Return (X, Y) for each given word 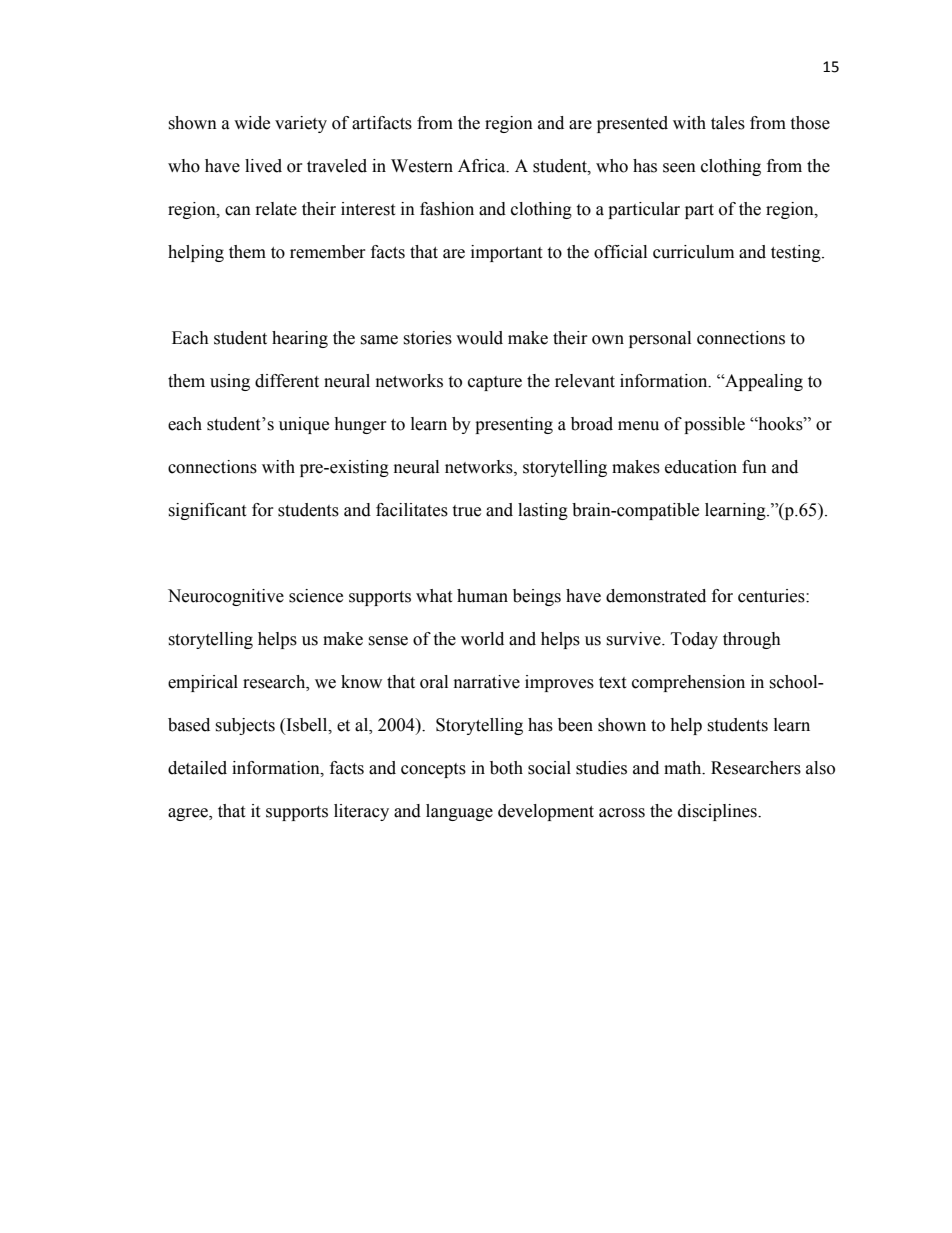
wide (252, 123)
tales (728, 123)
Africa (483, 166)
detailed (197, 768)
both (506, 768)
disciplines (718, 812)
